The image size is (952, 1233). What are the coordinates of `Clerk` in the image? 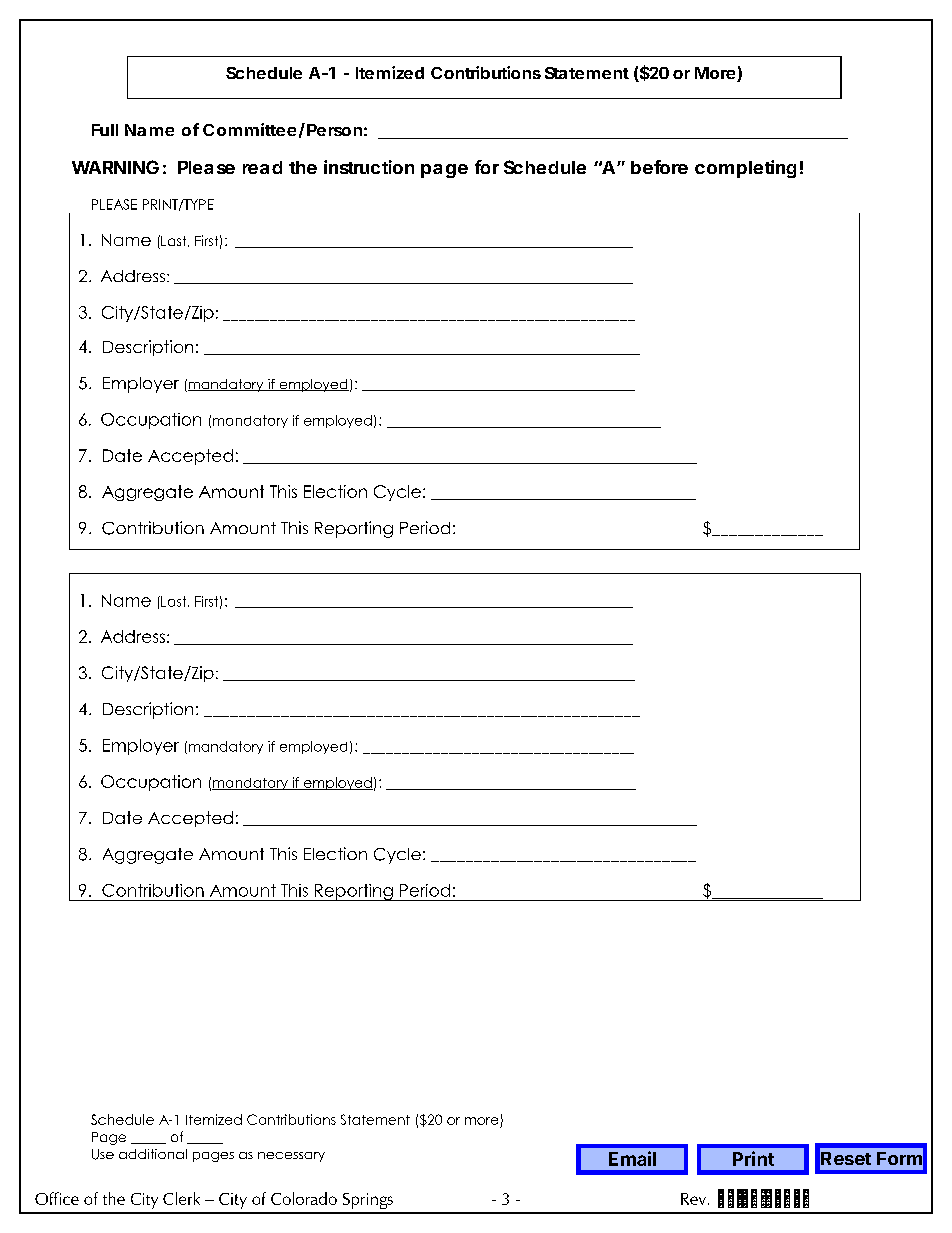 It's located at (181, 1198).
